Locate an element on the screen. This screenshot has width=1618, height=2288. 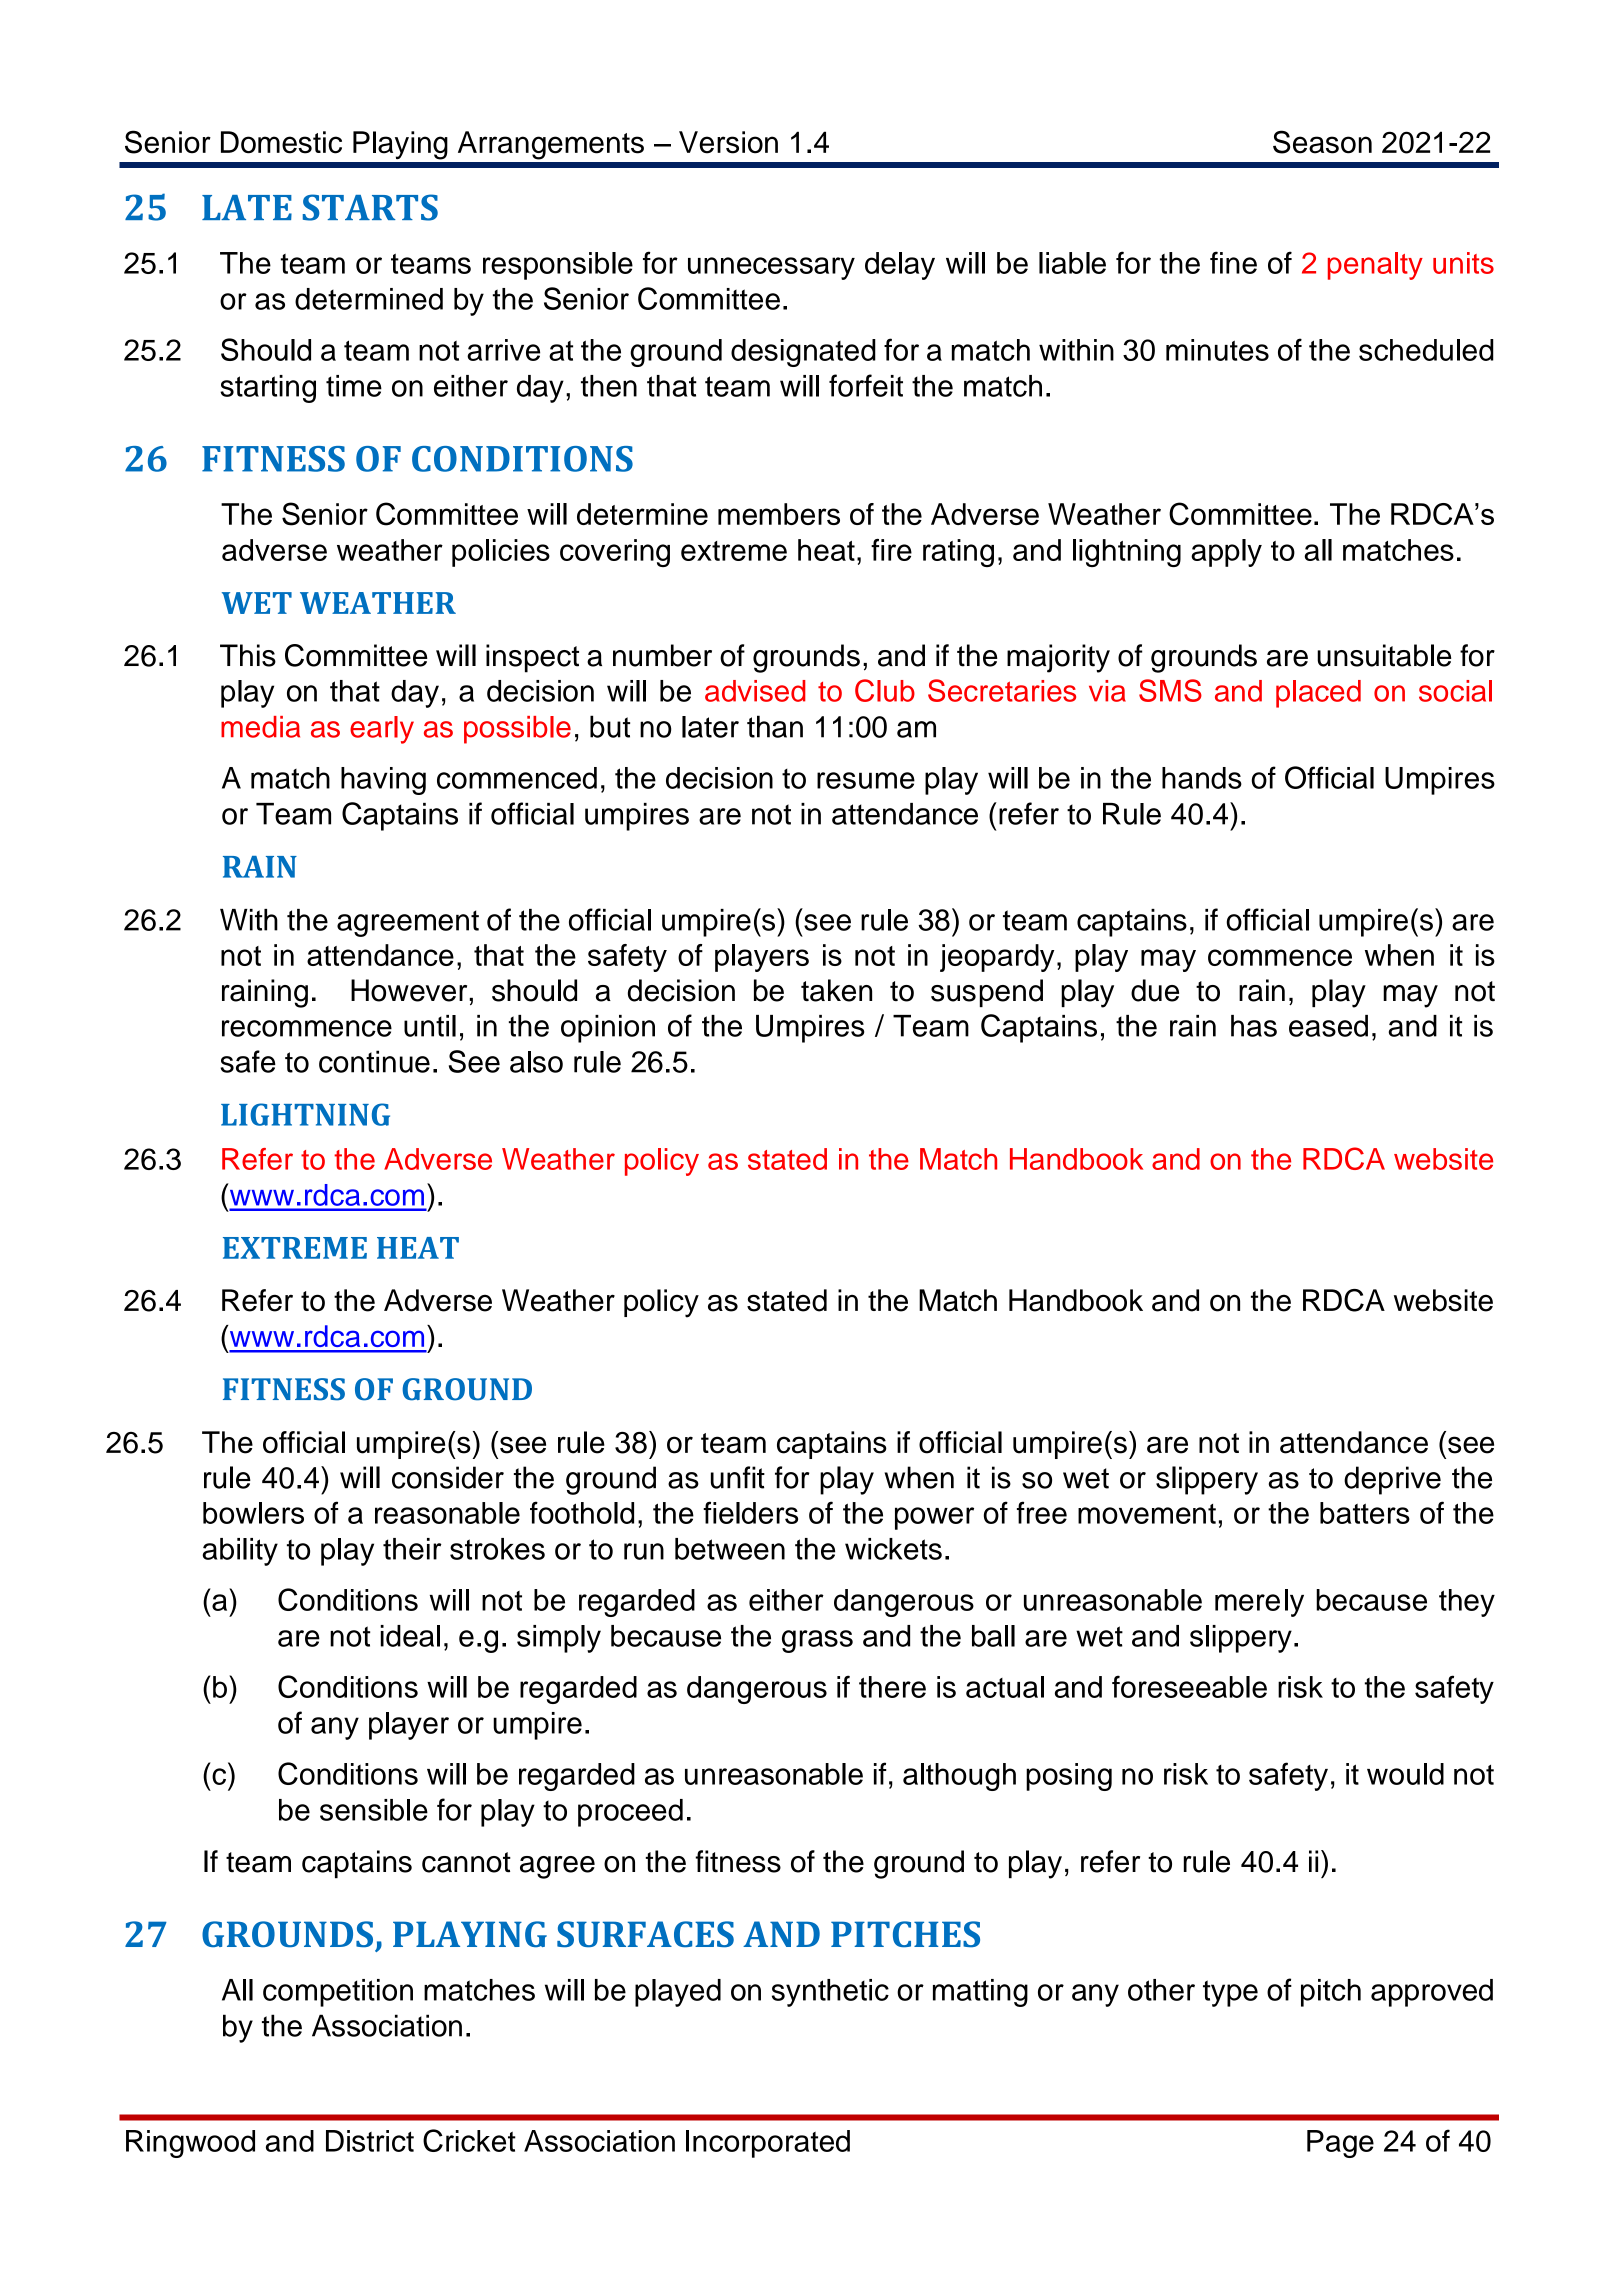
Season is located at coordinates (1322, 142).
